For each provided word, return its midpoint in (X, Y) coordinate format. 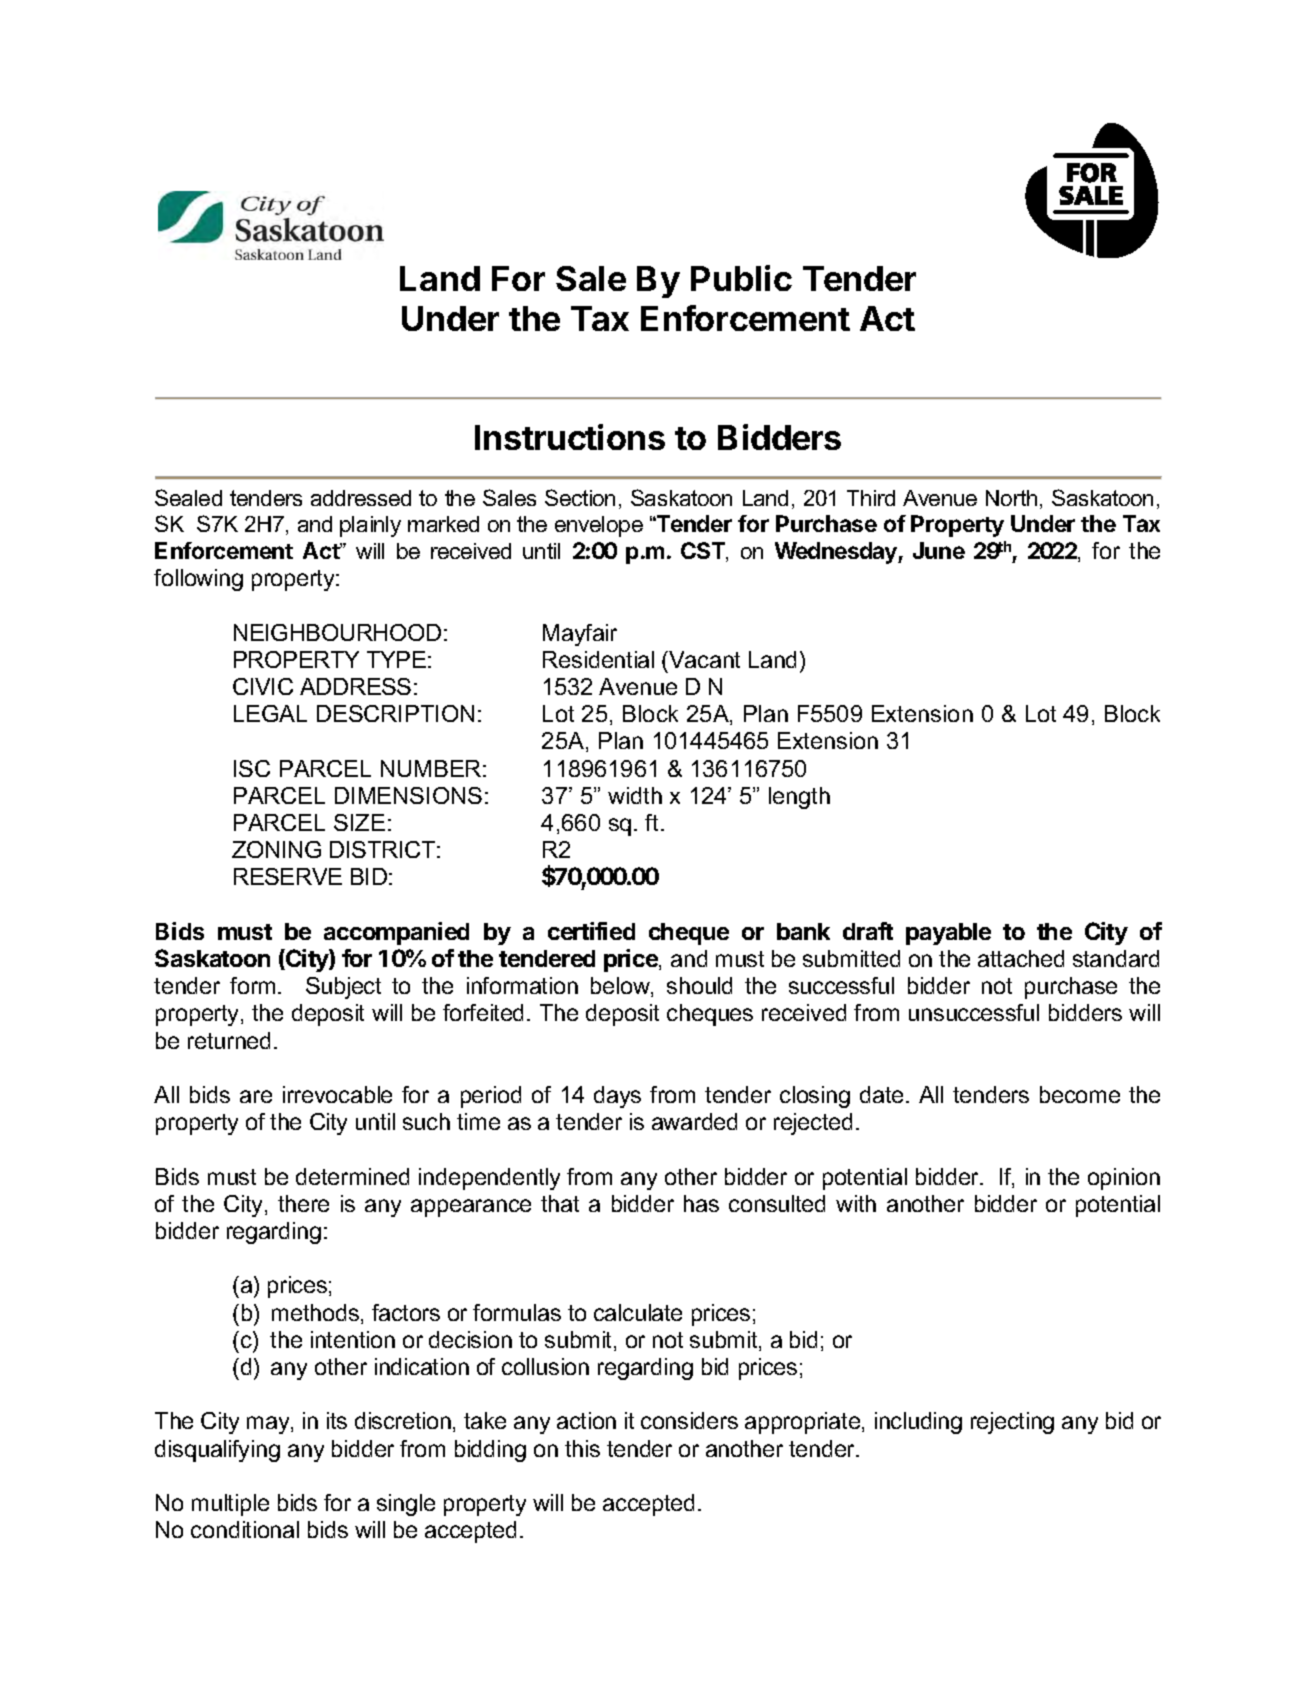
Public (741, 278)
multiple (230, 1505)
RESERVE (288, 876)
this (582, 1448)
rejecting (1012, 1423)
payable (948, 934)
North (1011, 498)
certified (591, 931)
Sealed (188, 497)
